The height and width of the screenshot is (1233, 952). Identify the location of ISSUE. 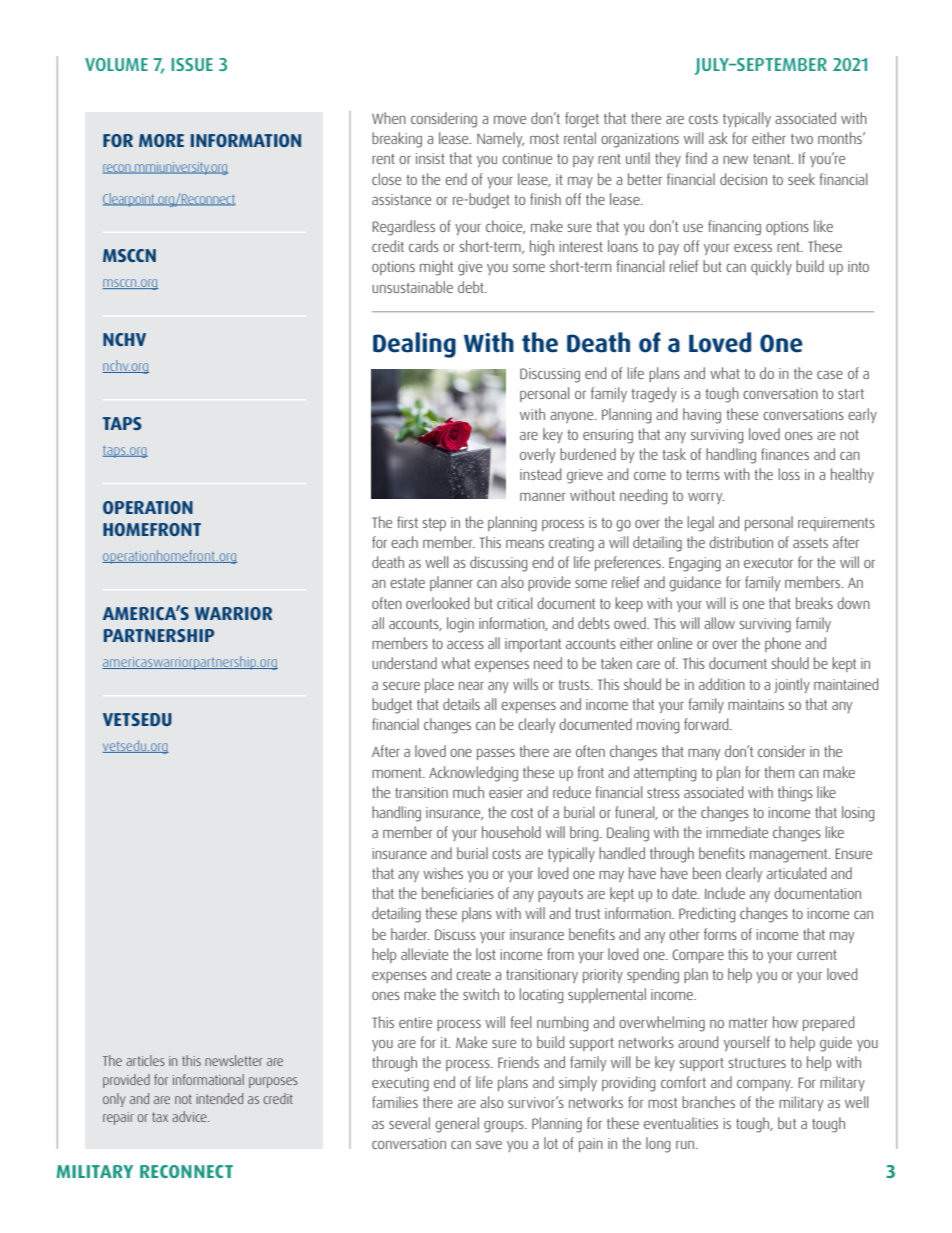
(192, 64).
